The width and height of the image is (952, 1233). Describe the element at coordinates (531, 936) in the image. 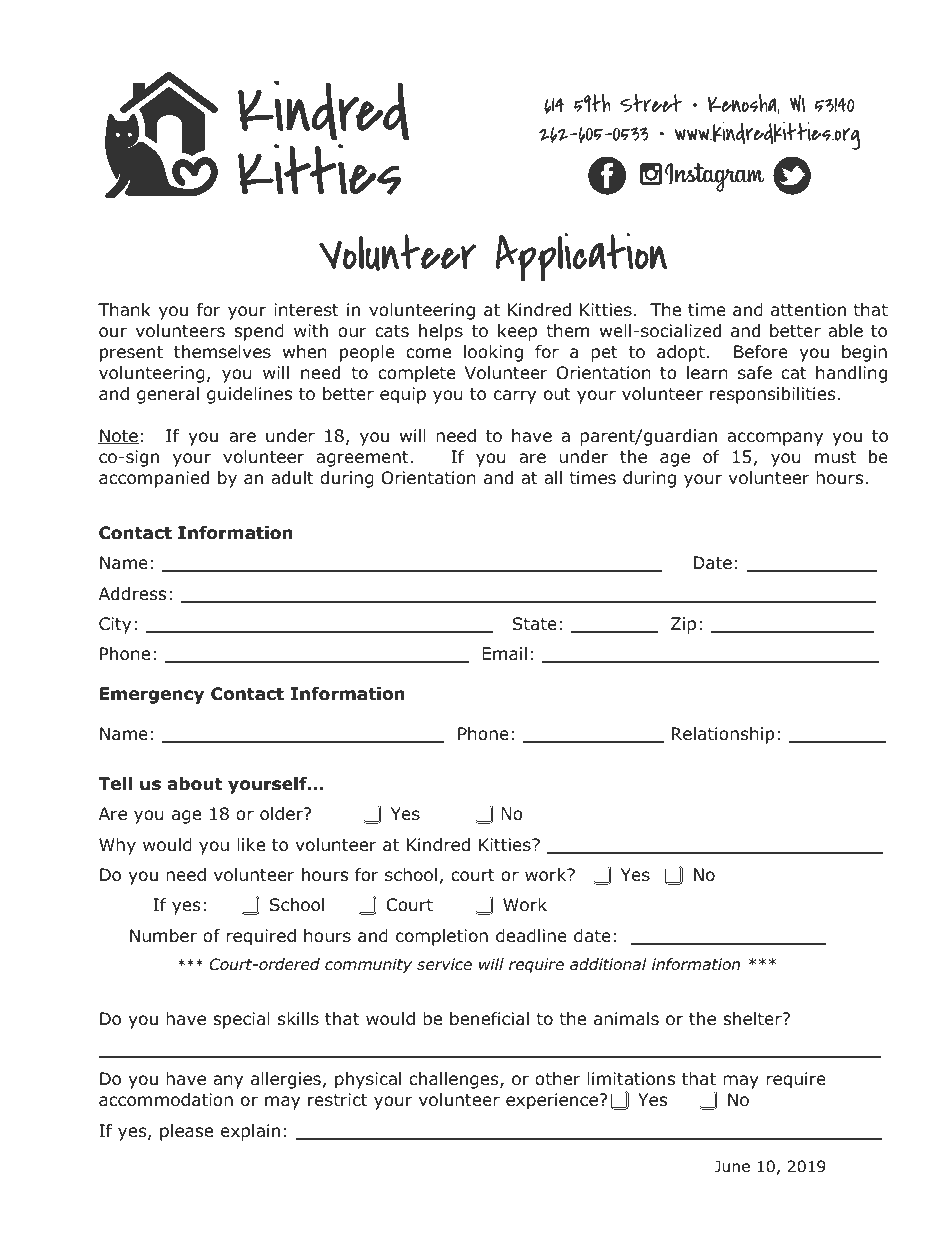

I see `deadline` at that location.
